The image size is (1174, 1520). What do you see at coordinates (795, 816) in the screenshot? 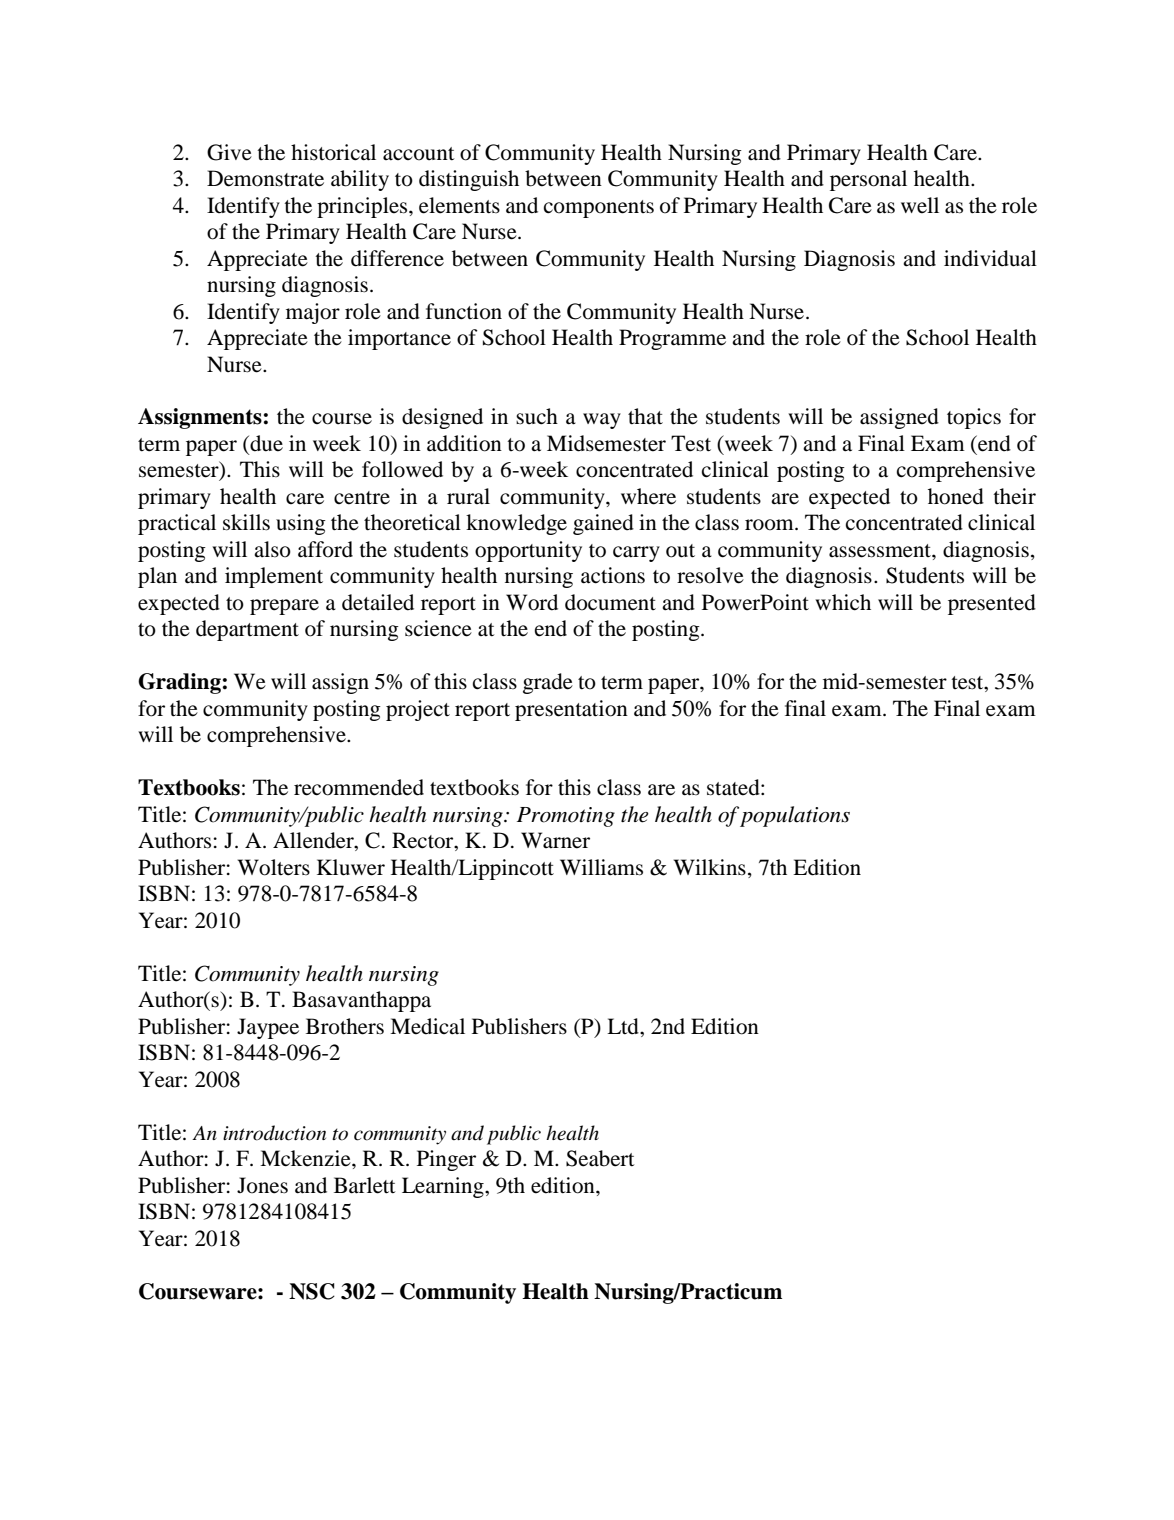
I see `populations` at bounding box center [795, 816].
